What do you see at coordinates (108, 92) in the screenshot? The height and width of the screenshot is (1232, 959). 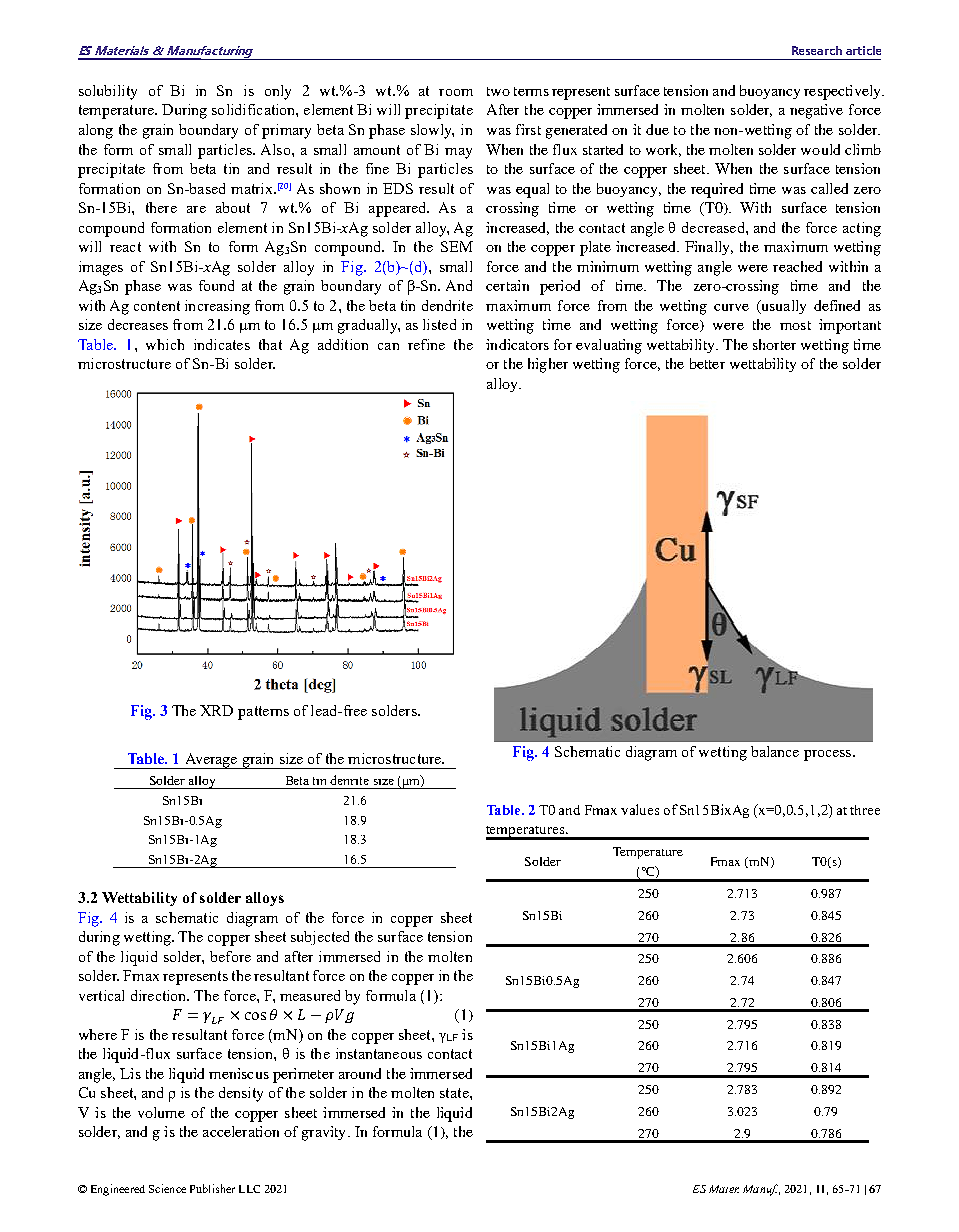 I see `solubility` at bounding box center [108, 92].
